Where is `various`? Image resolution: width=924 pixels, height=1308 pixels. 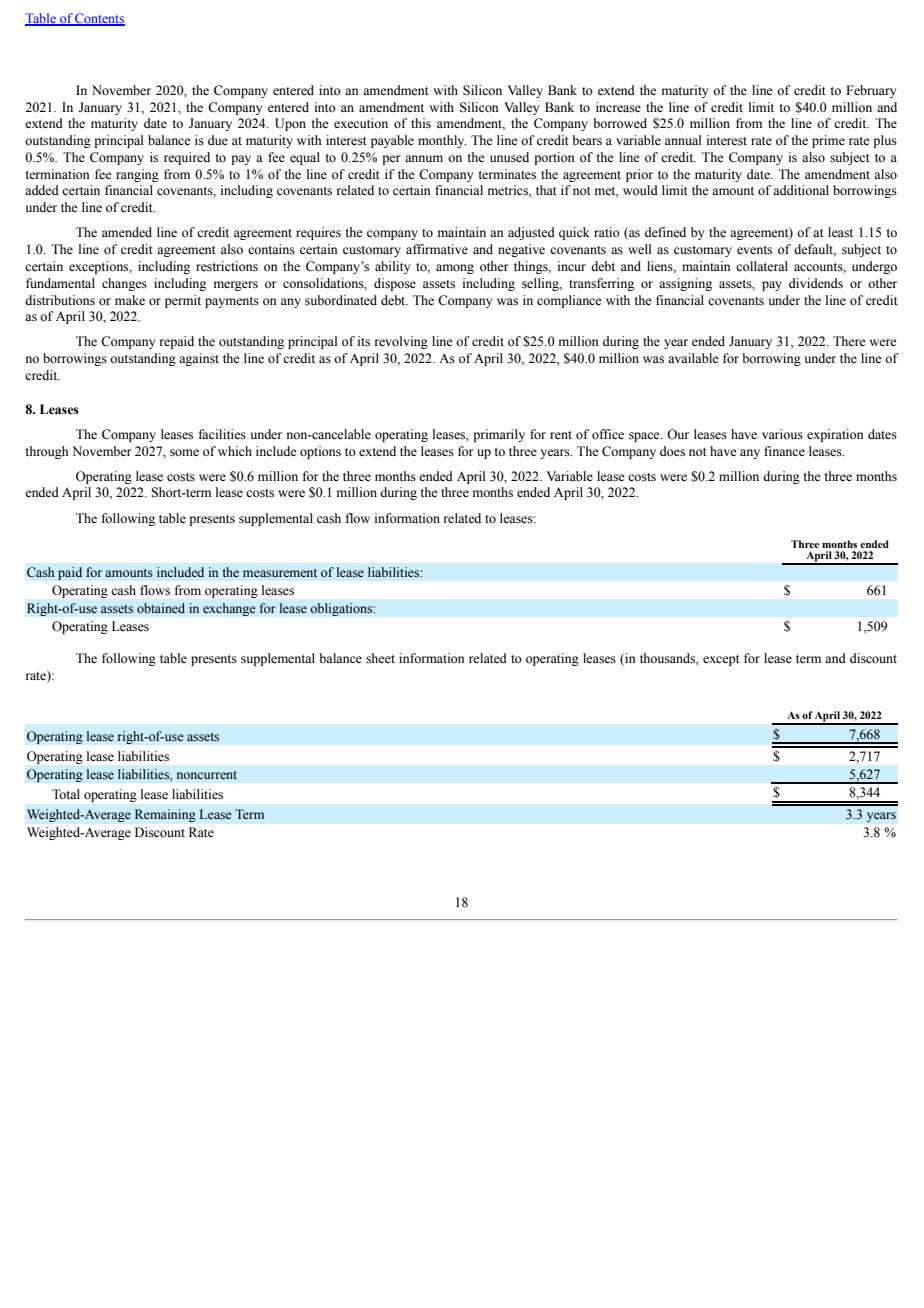
various is located at coordinates (782, 434).
